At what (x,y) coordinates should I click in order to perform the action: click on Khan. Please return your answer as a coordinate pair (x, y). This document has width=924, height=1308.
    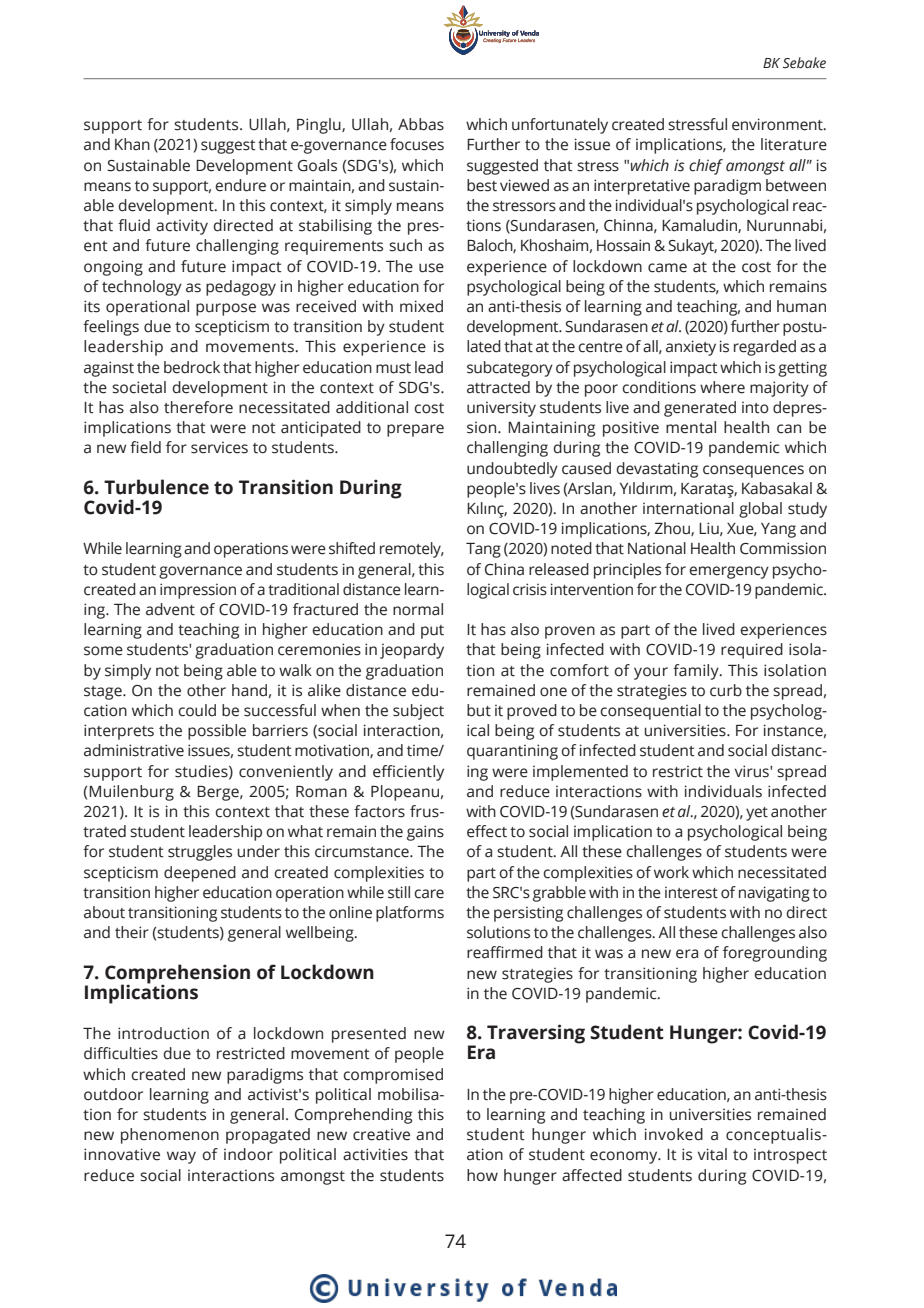
    Looking at the image, I should click on (132, 144).
